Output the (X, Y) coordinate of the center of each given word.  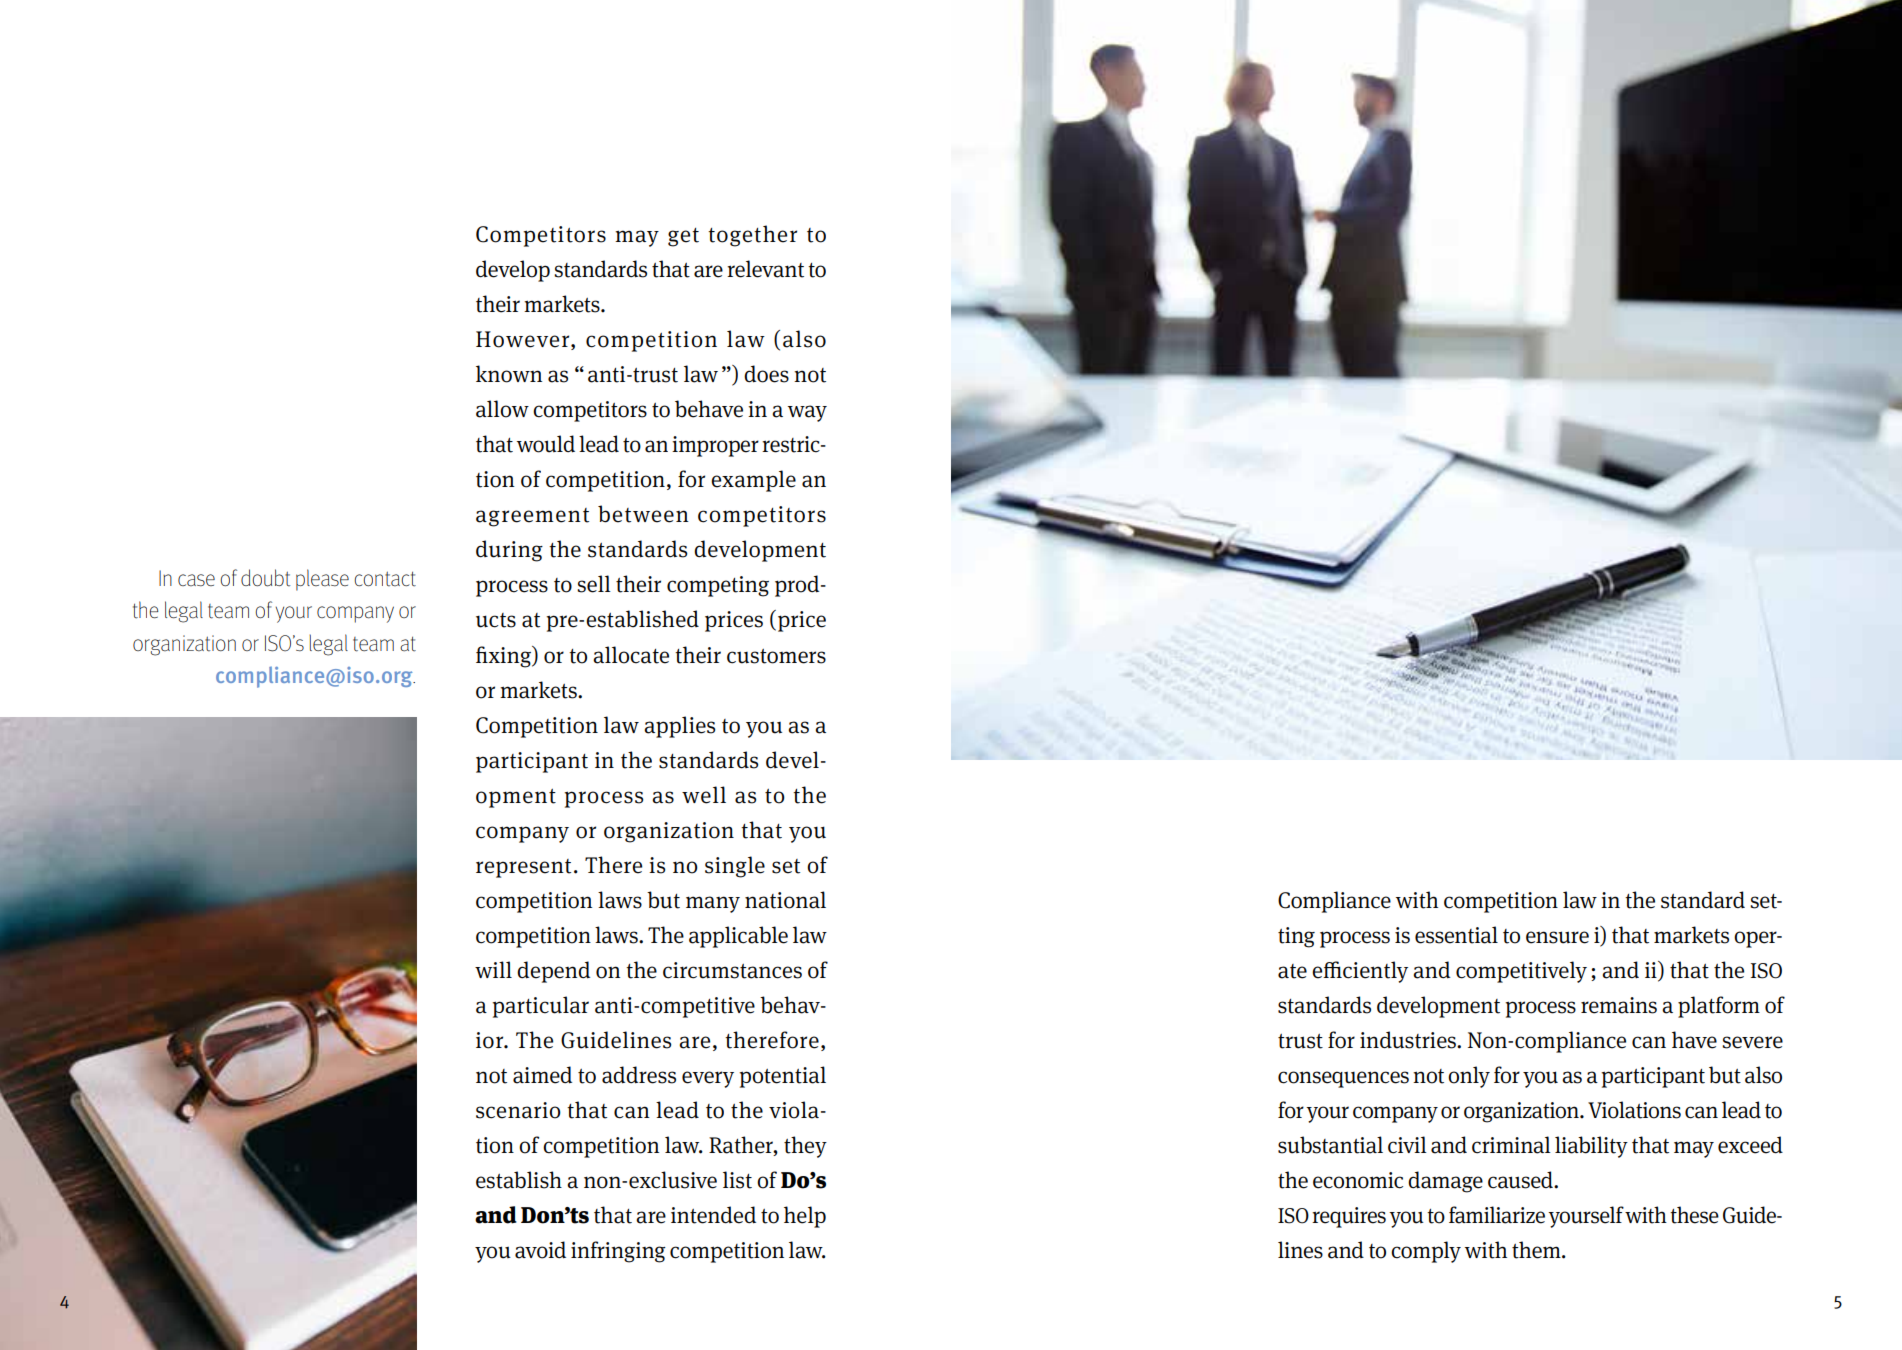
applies (680, 727)
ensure (1557, 937)
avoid (540, 1250)
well (704, 795)
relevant (765, 269)
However (524, 340)
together (752, 236)
